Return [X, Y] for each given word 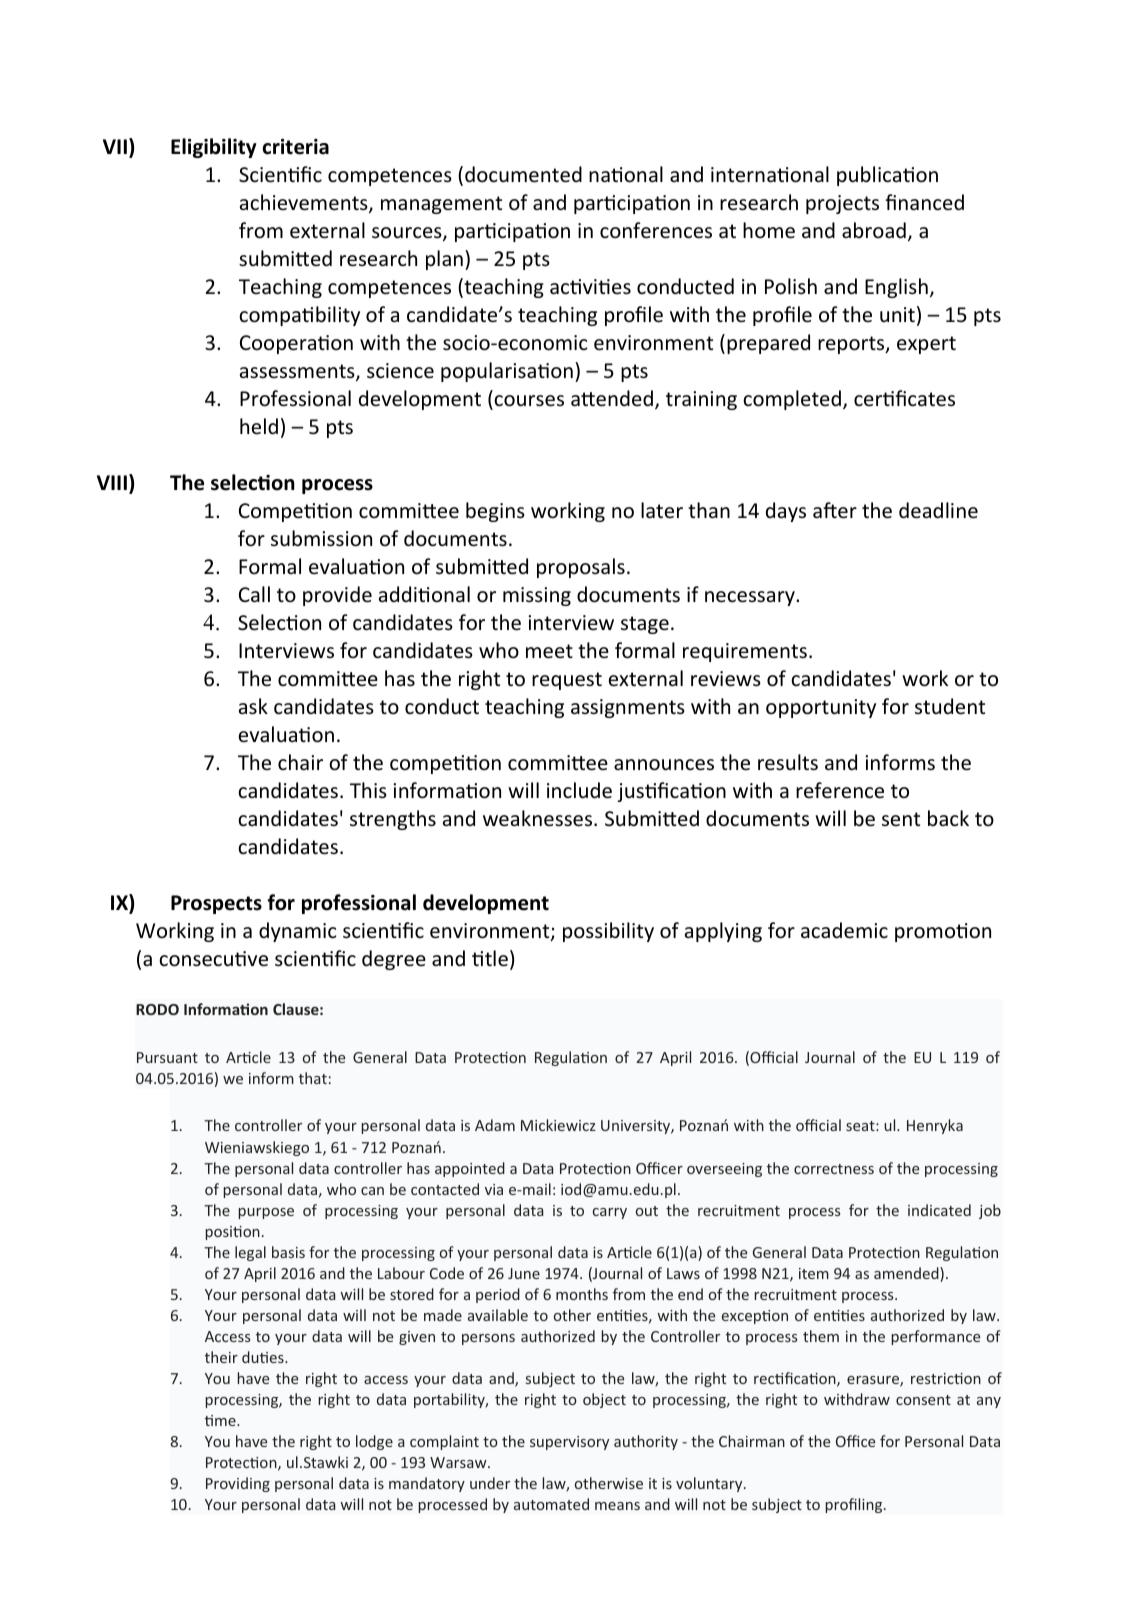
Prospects [216, 904]
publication [887, 176]
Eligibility [214, 148]
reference [840, 790]
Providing [238, 1484]
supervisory [569, 1443]
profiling [855, 1505]
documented [523, 174]
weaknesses [539, 818]
